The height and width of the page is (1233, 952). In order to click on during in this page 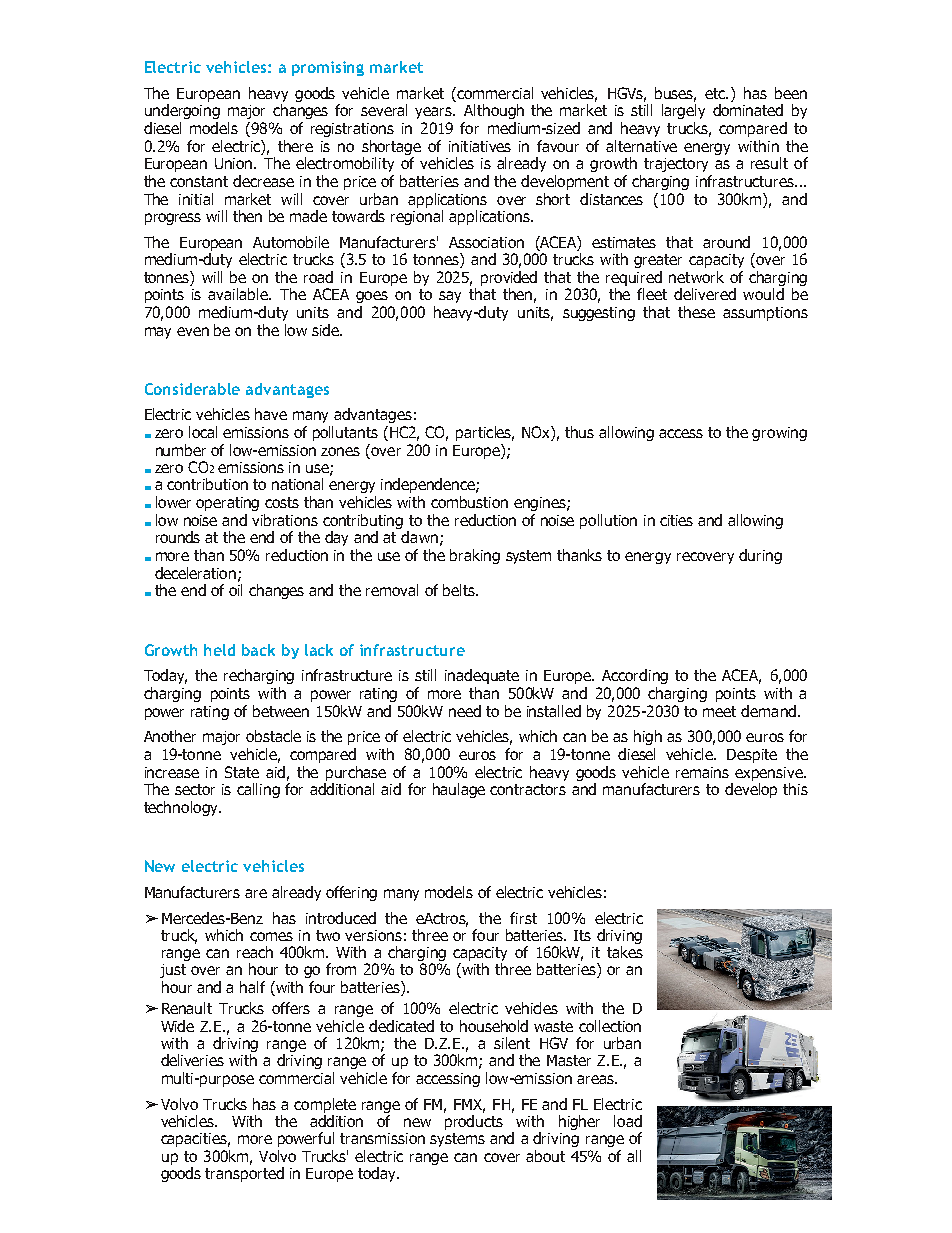, I will do `click(760, 556)`.
